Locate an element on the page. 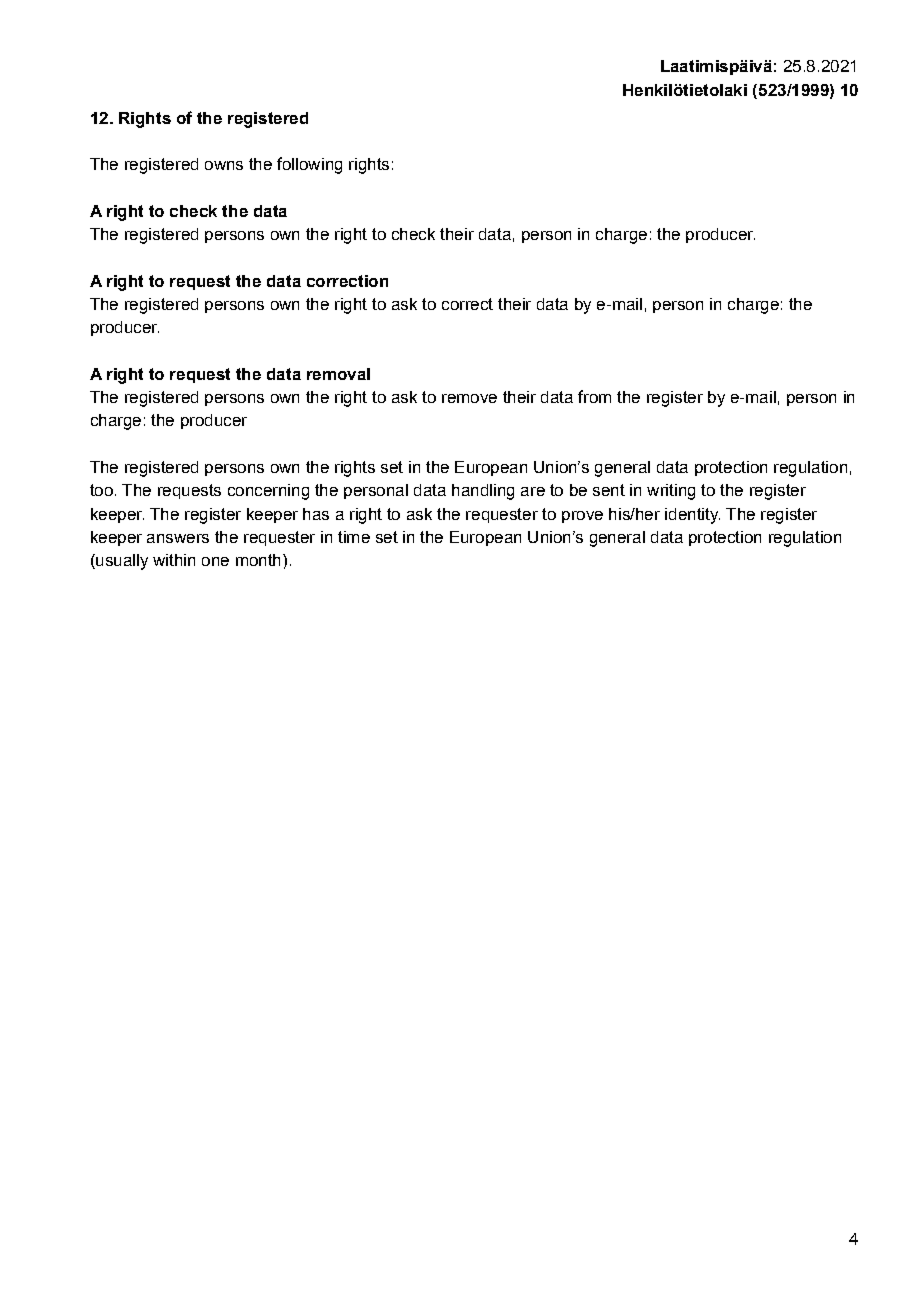  sent is located at coordinates (609, 490).
